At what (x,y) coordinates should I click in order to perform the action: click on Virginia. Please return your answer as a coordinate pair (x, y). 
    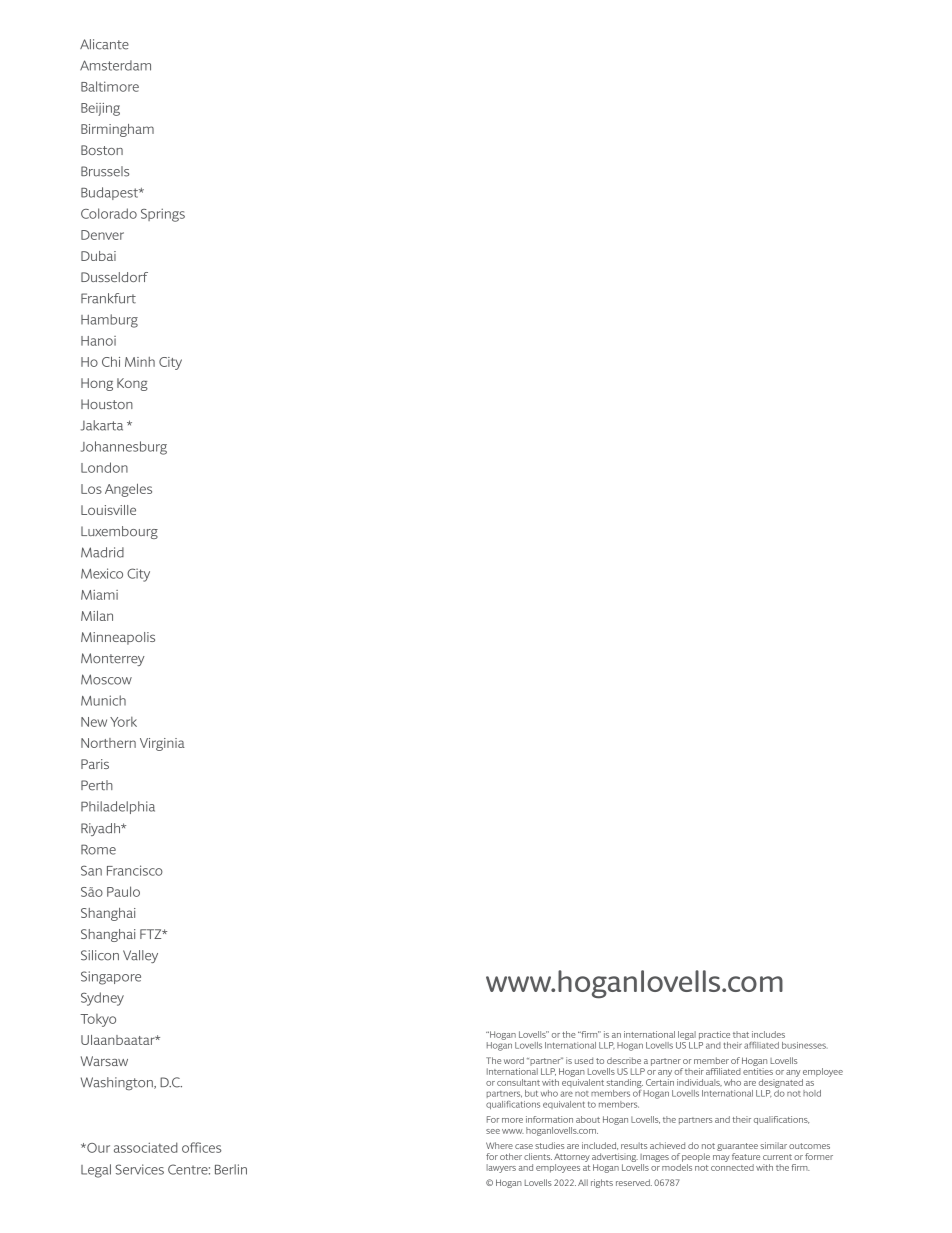
    Looking at the image, I should click on (162, 744).
